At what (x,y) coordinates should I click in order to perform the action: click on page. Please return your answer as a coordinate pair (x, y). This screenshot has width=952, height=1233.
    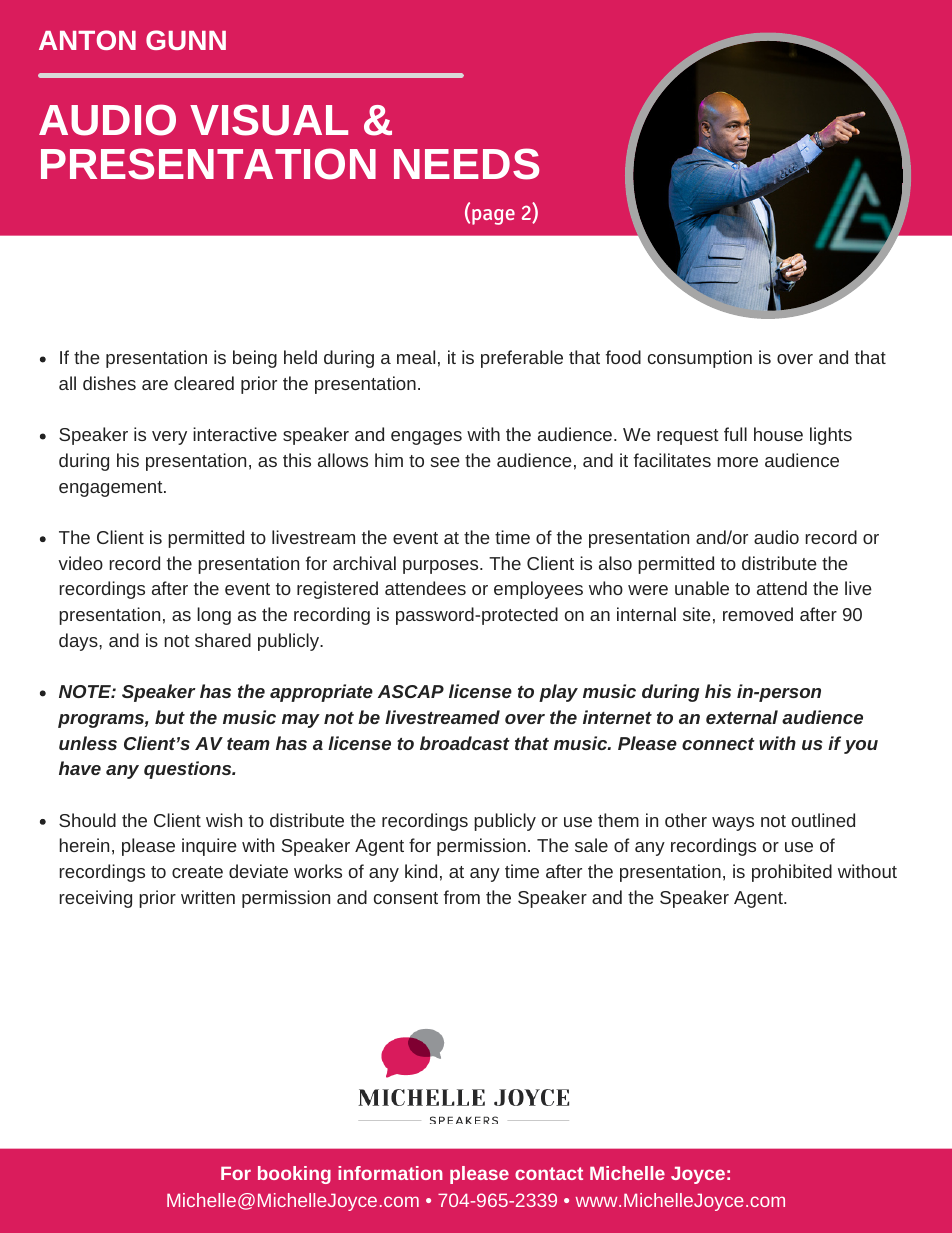
    Looking at the image, I should click on (493, 217).
